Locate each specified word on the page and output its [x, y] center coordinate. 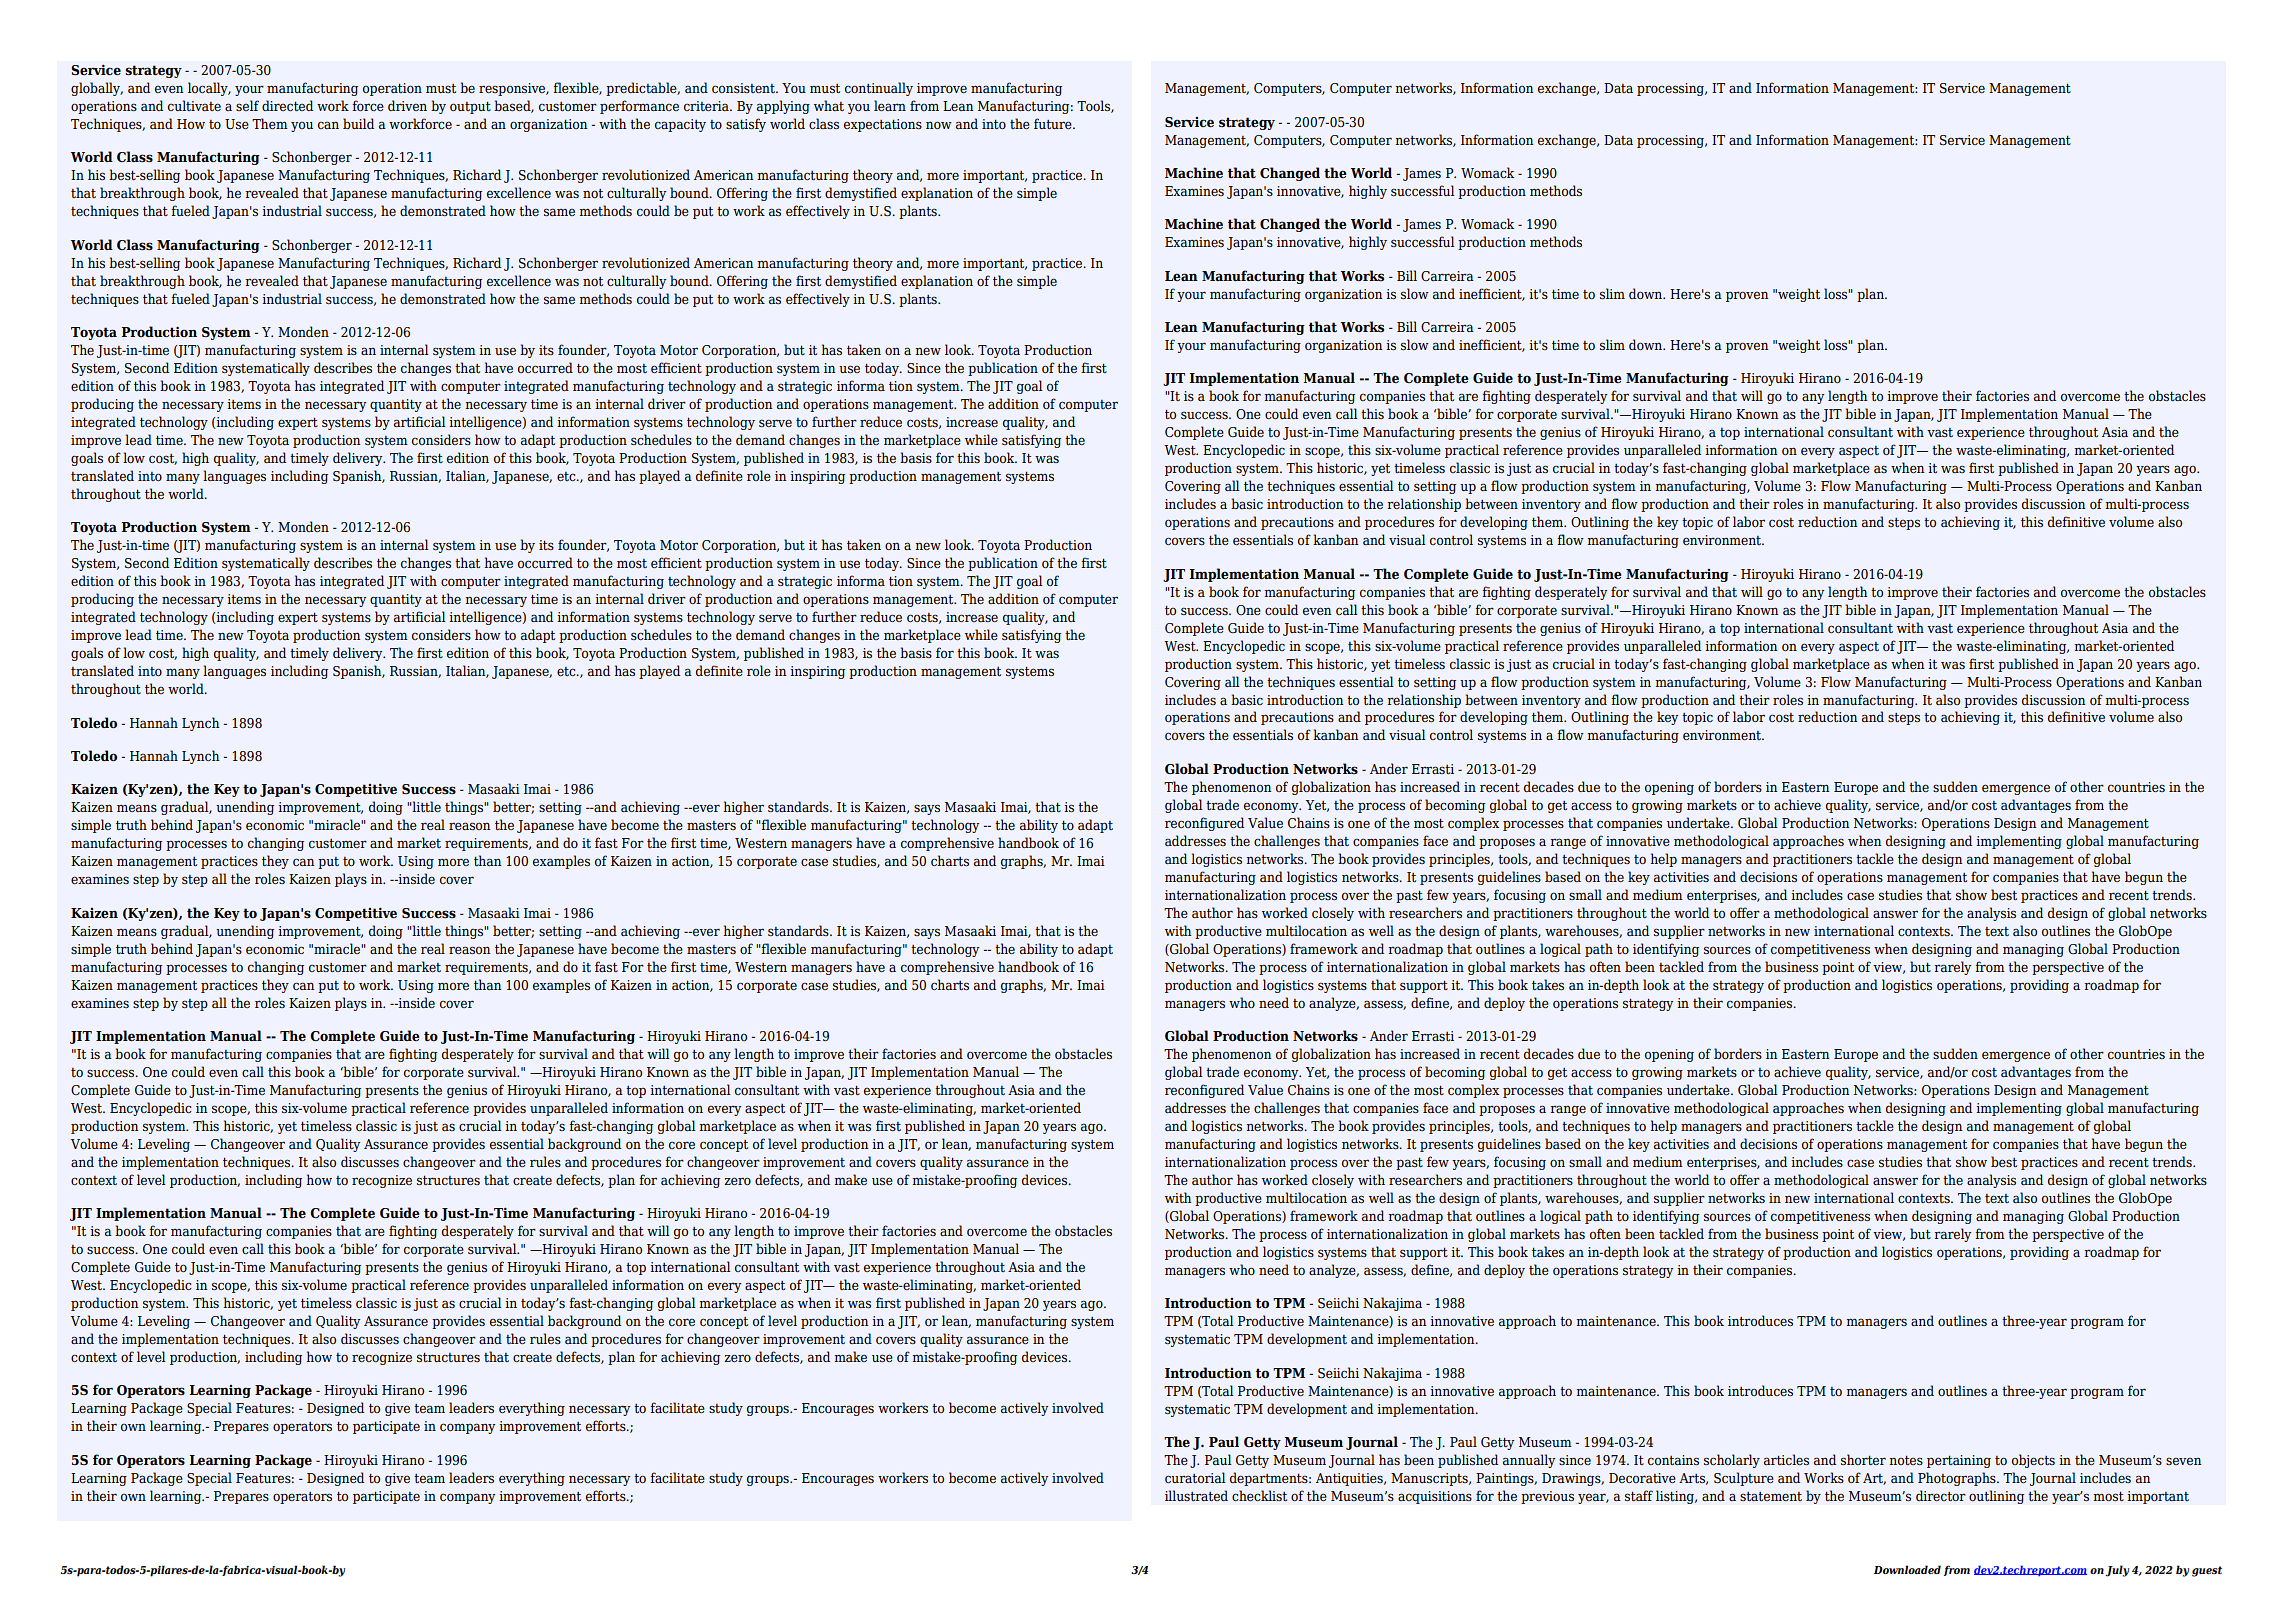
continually [879, 89]
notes [1906, 1460]
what [829, 105]
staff [1639, 1495]
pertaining [1959, 1461]
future [1054, 123]
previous [1547, 1497]
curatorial [1195, 1477]
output [470, 107]
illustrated [1196, 1495]
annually [1529, 1461]
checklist [1259, 1495]
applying [783, 107]
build [358, 123]
